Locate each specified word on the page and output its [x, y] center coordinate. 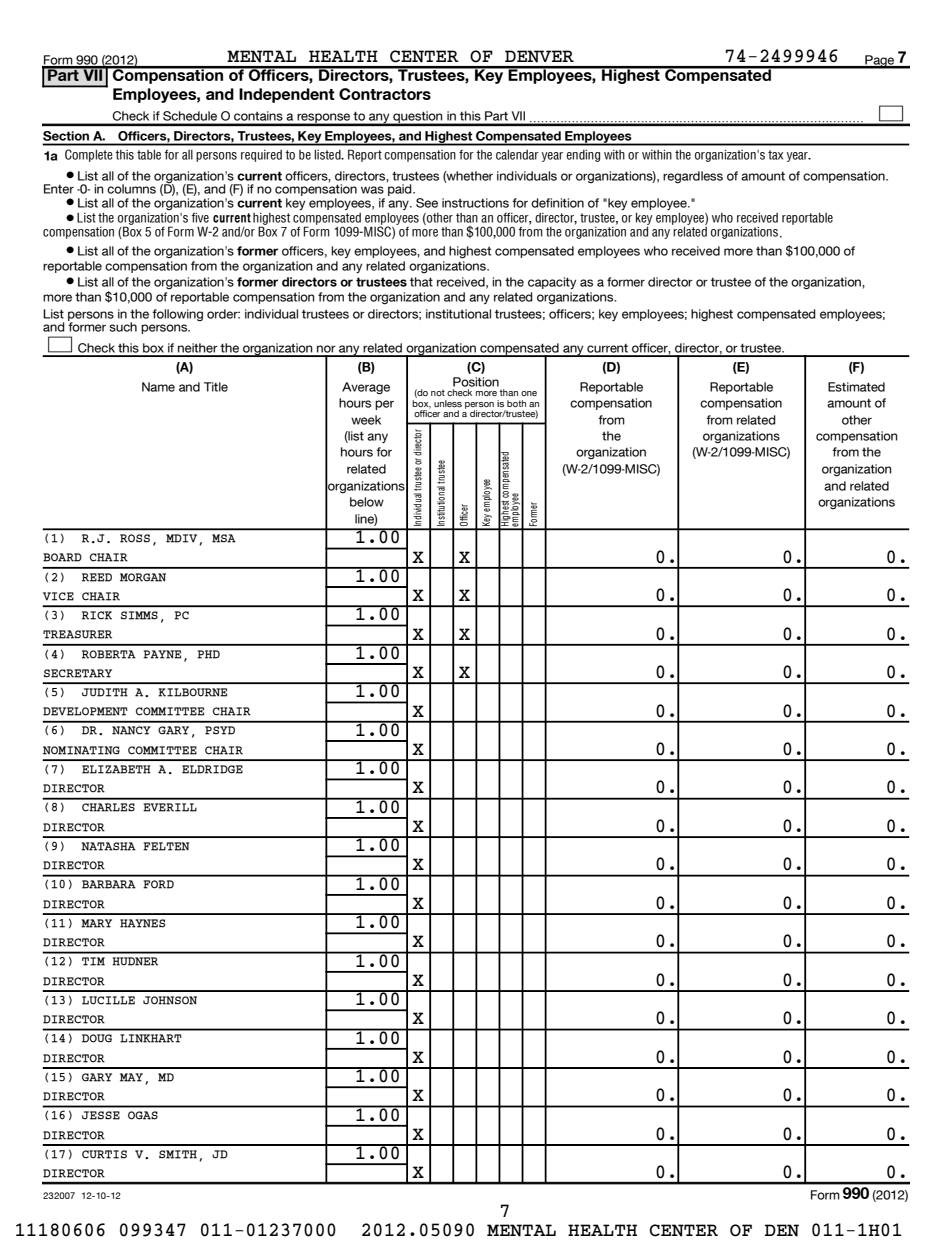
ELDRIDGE [212, 769]
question [418, 118]
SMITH [178, 1154]
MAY [131, 1077]
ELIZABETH [116, 769]
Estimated [856, 387]
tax [775, 155]
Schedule [190, 116]
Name [158, 387]
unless [448, 404]
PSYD [220, 730]
